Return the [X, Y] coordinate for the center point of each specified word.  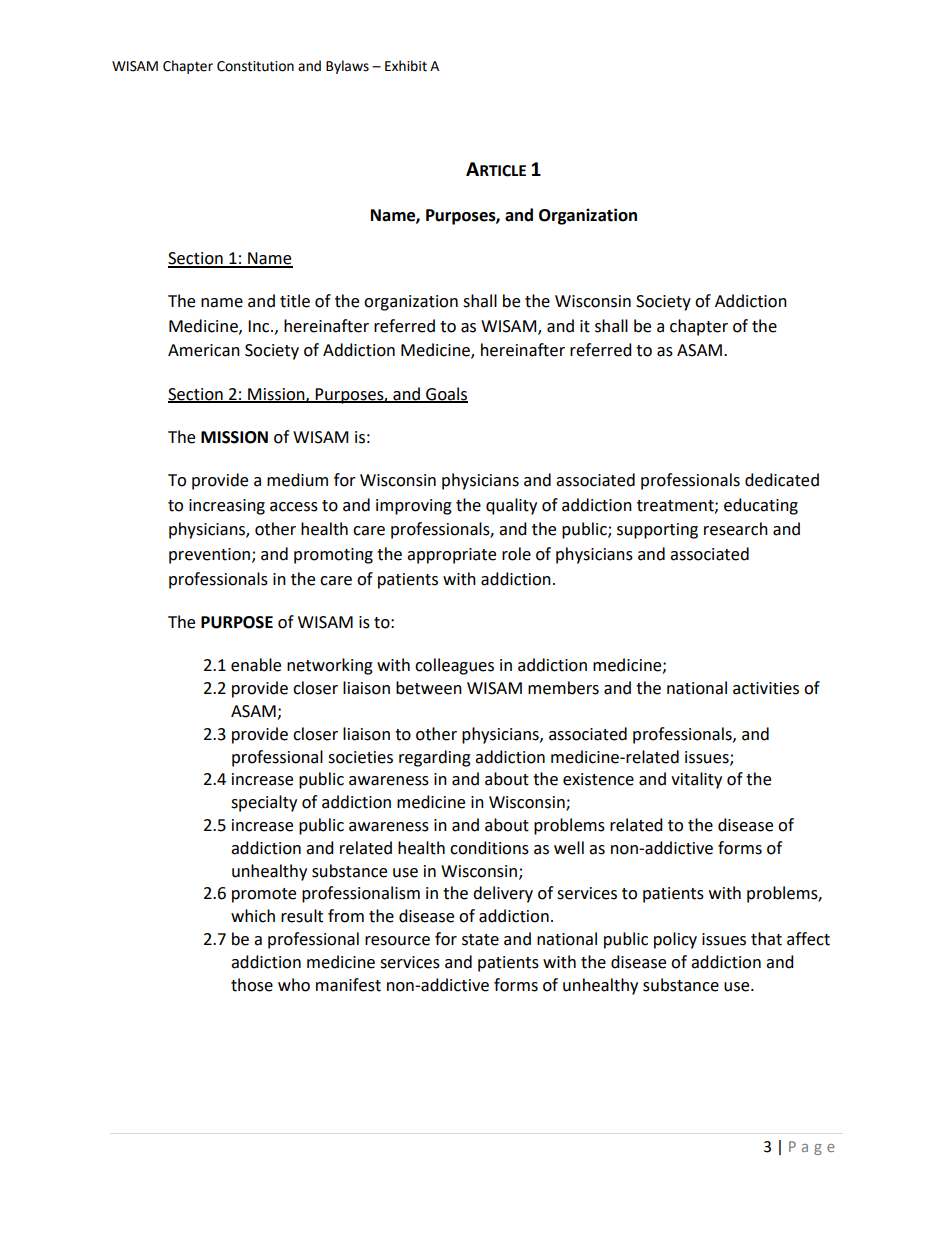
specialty [264, 803]
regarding [435, 758]
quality [511, 506]
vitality [696, 780]
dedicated [782, 480]
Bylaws [347, 67]
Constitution [255, 66]
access [294, 507]
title [295, 301]
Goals [446, 394]
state [480, 940]
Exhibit [406, 66]
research [736, 529]
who [294, 985]
